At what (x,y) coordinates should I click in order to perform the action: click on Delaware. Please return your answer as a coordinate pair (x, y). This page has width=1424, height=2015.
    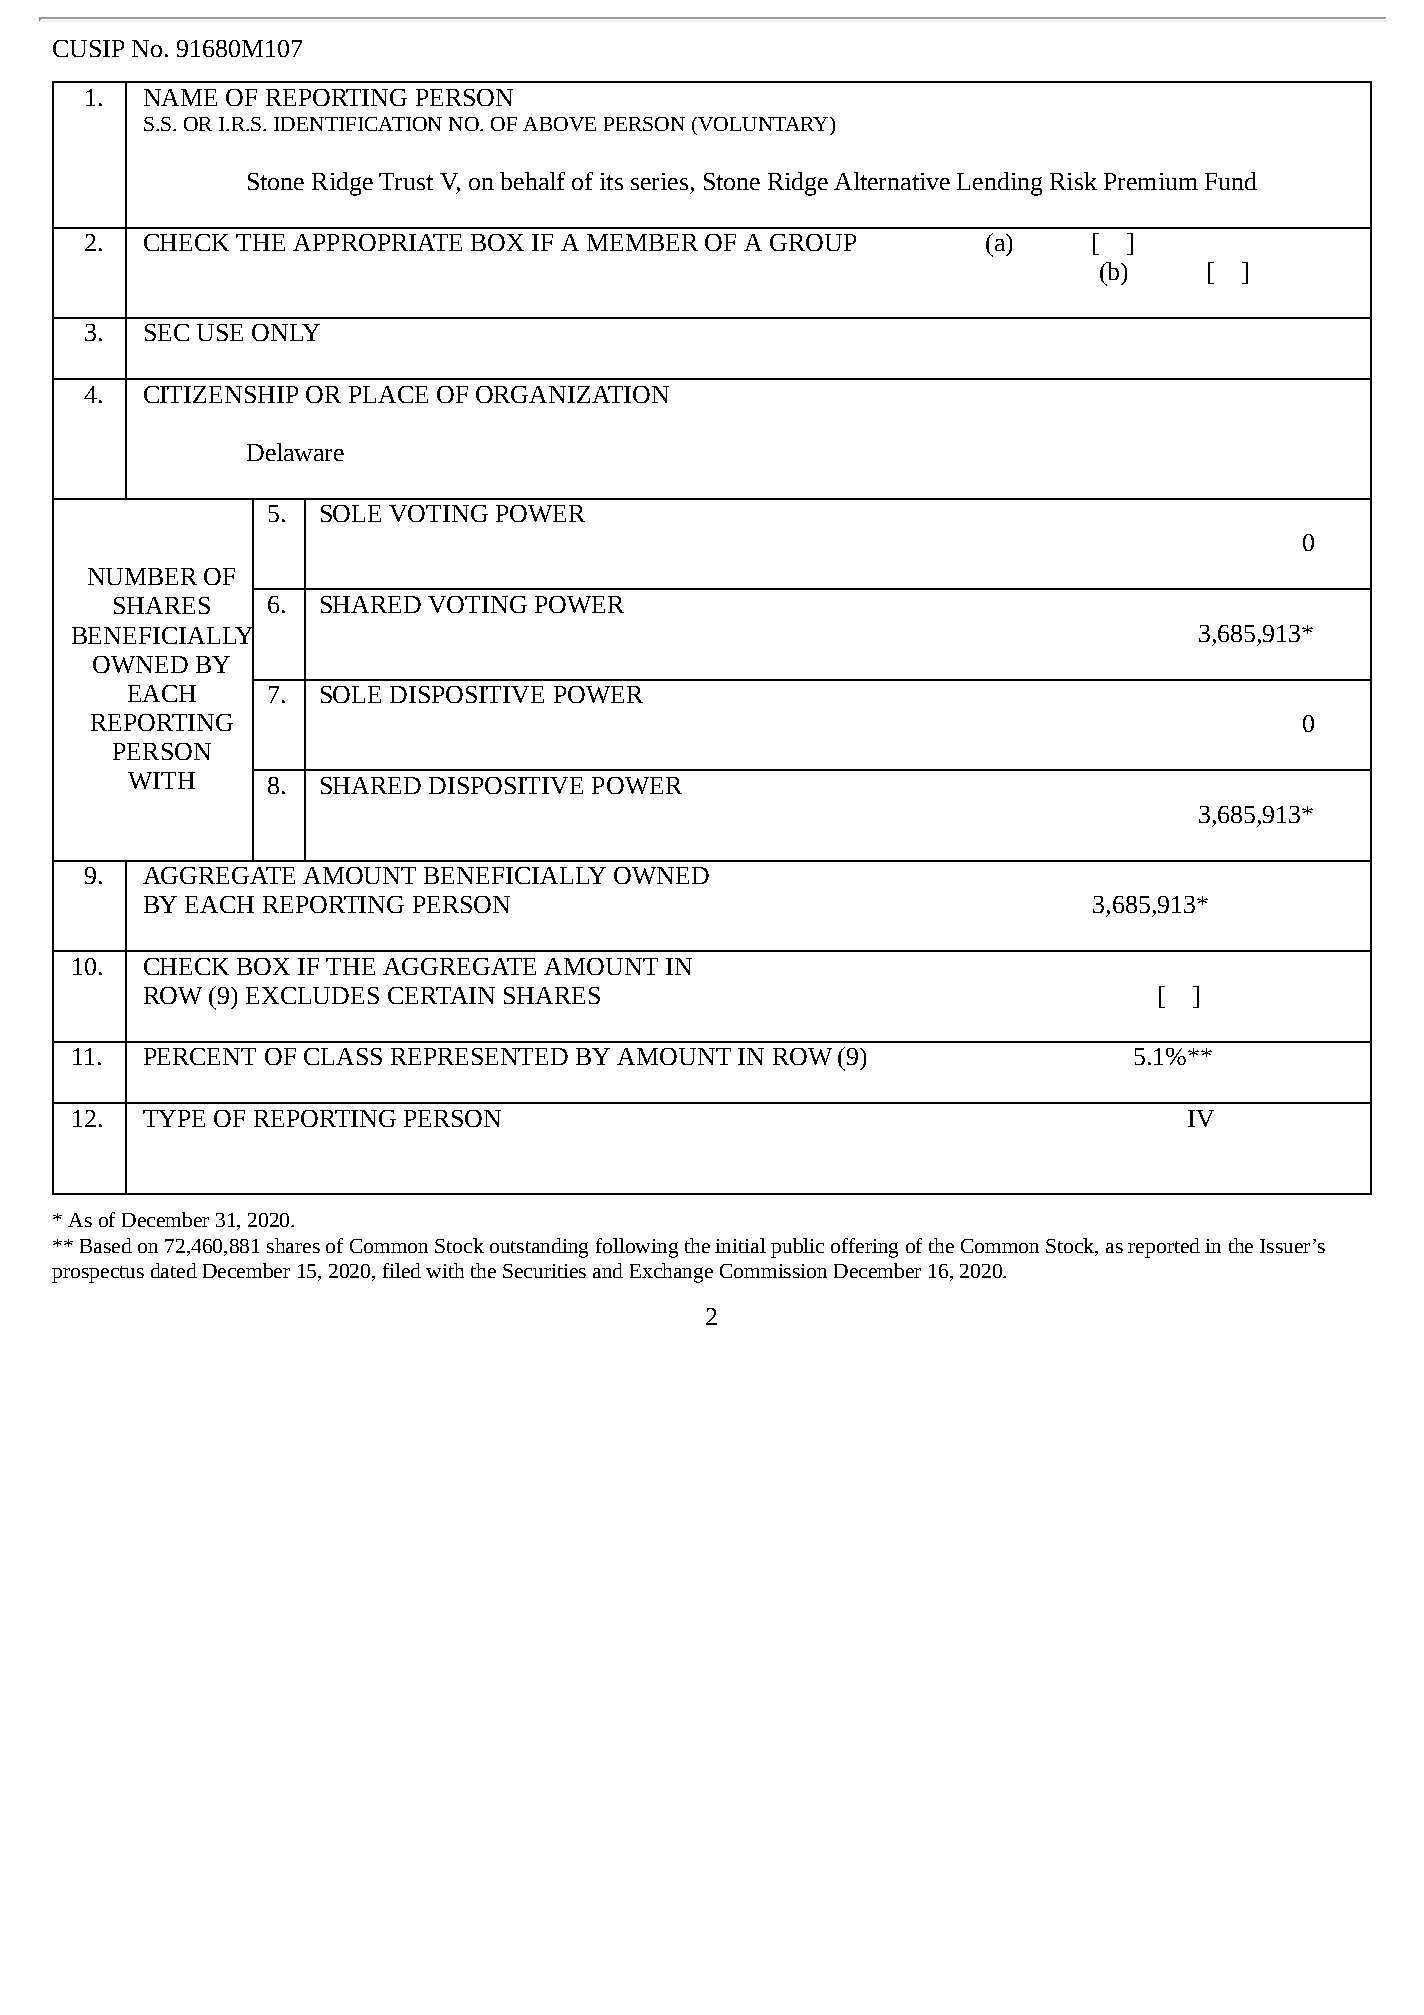
    Looking at the image, I should click on (295, 452).
